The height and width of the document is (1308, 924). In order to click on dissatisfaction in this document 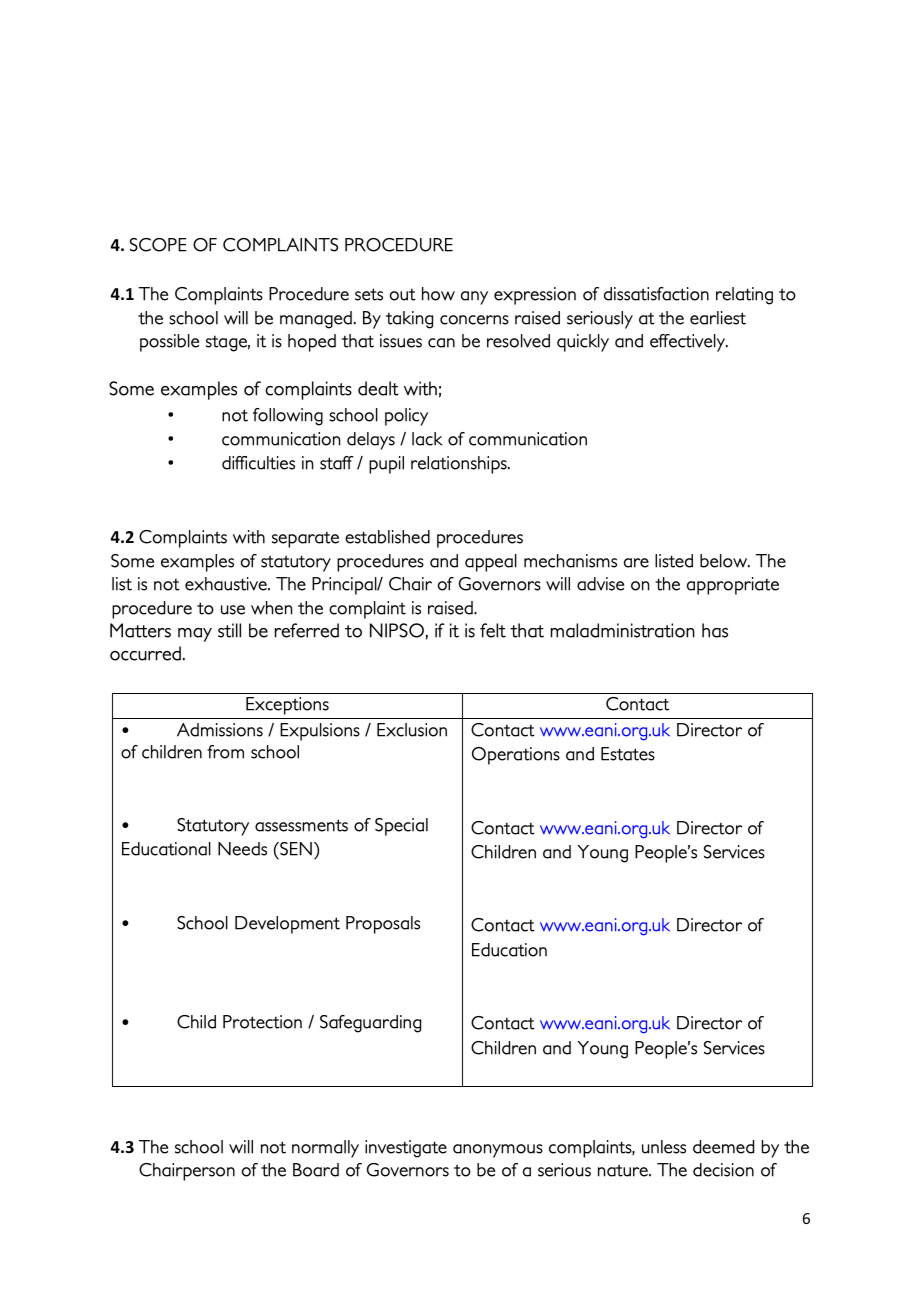, I will do `click(656, 294)`.
